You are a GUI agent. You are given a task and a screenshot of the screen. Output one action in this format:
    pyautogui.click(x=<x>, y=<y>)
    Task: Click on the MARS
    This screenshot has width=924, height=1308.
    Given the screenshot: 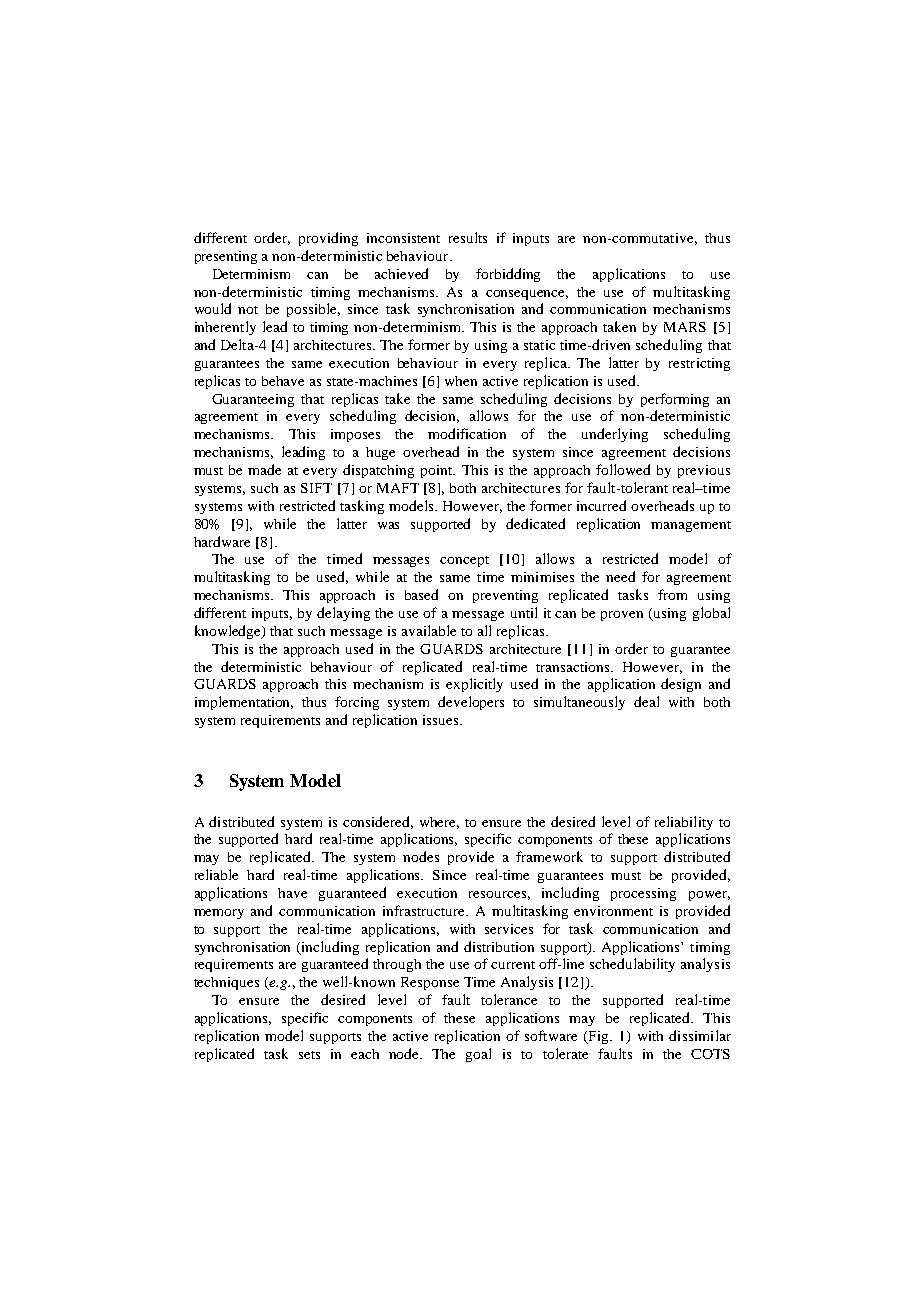 What is the action you would take?
    pyautogui.click(x=685, y=327)
